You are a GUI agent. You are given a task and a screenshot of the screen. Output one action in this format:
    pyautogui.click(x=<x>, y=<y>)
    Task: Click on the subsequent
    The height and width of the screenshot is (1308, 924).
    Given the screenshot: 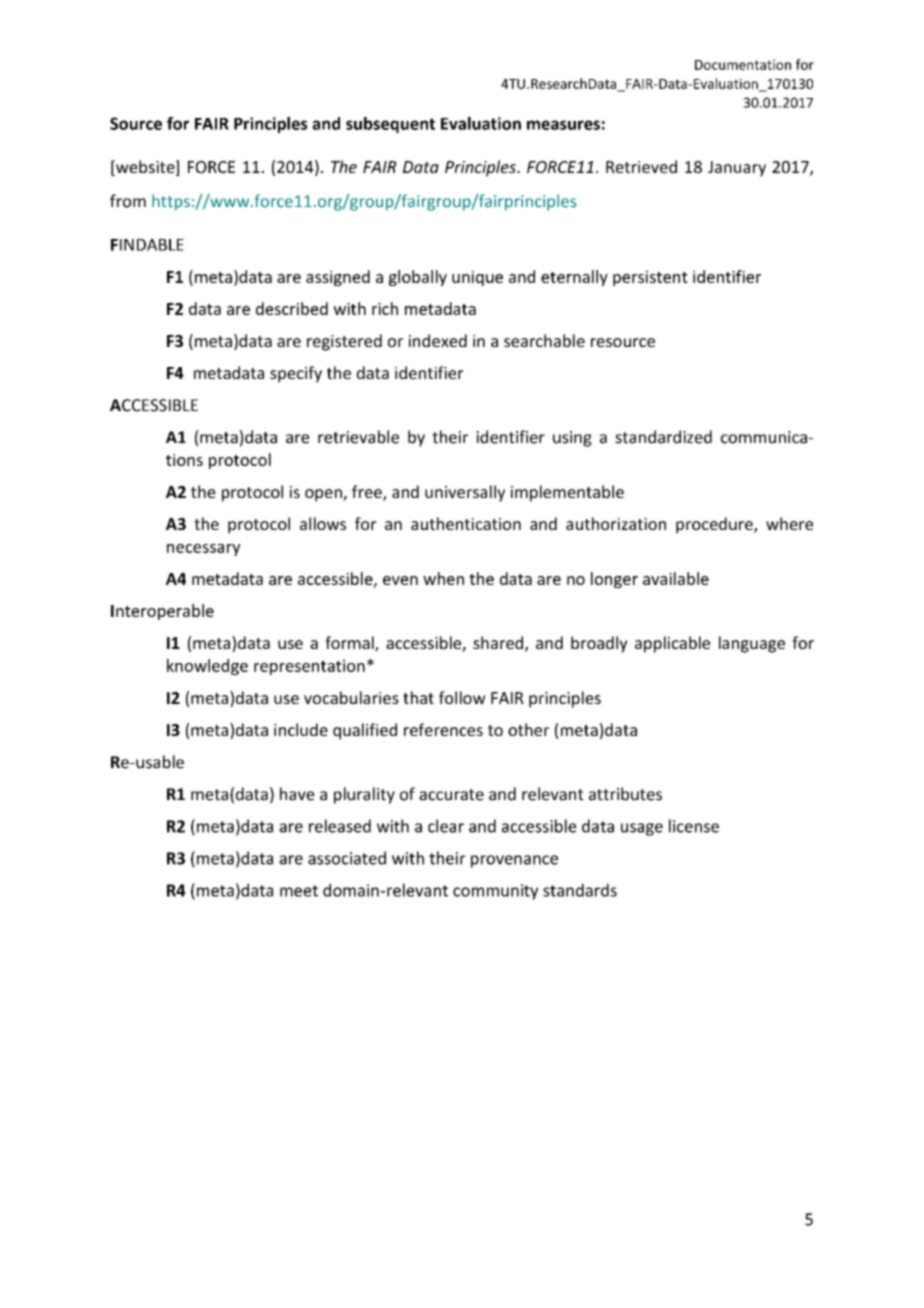 What is the action you would take?
    pyautogui.click(x=390, y=125)
